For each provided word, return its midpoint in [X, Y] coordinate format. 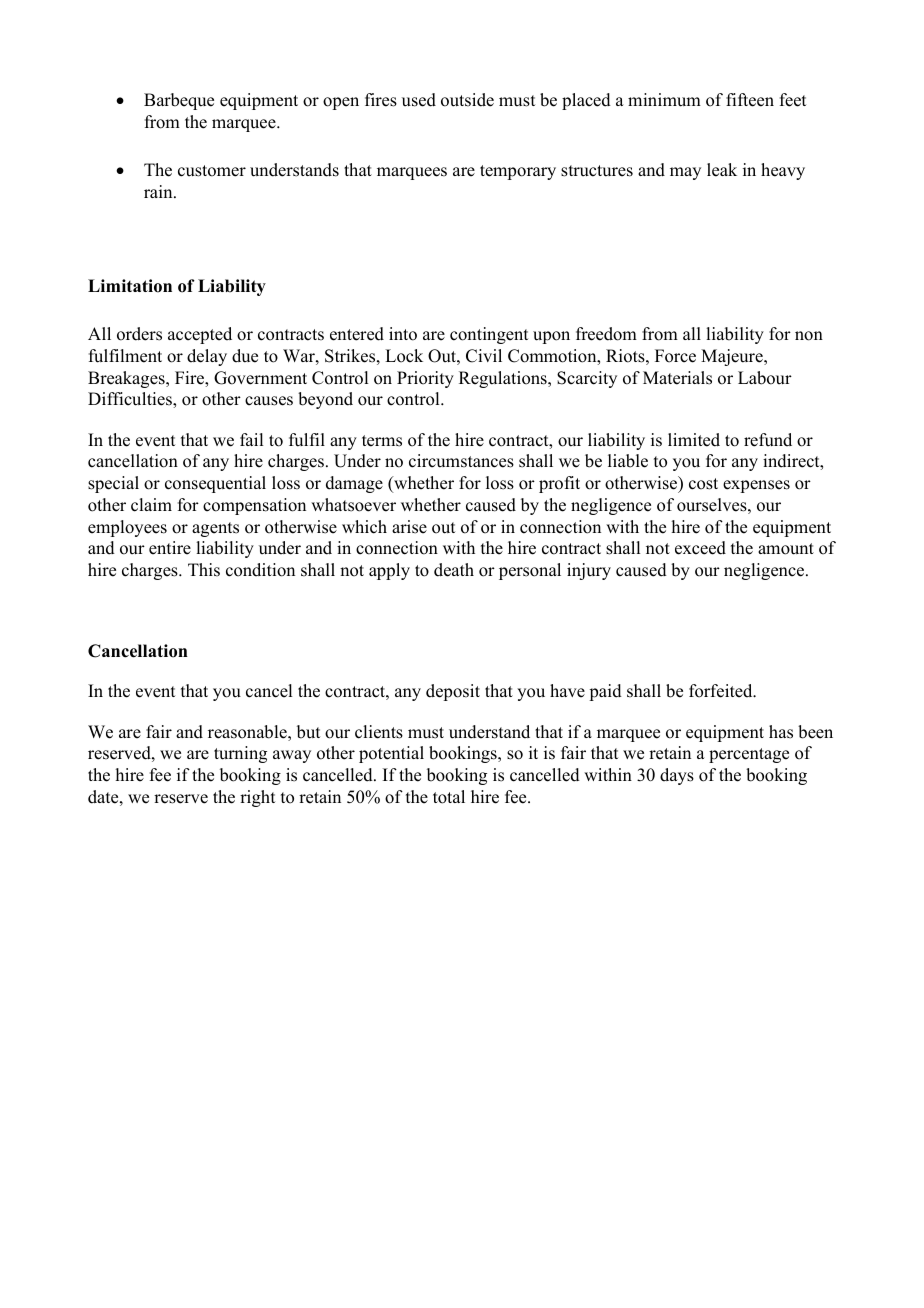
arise [409, 527]
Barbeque [179, 101]
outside [467, 100]
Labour [765, 378]
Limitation [130, 286]
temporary [518, 172]
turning [240, 754]
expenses [756, 486]
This [204, 570]
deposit [453, 692]
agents [215, 529]
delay [207, 357]
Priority [425, 379]
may [685, 173]
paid [605, 692]
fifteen [750, 100]
